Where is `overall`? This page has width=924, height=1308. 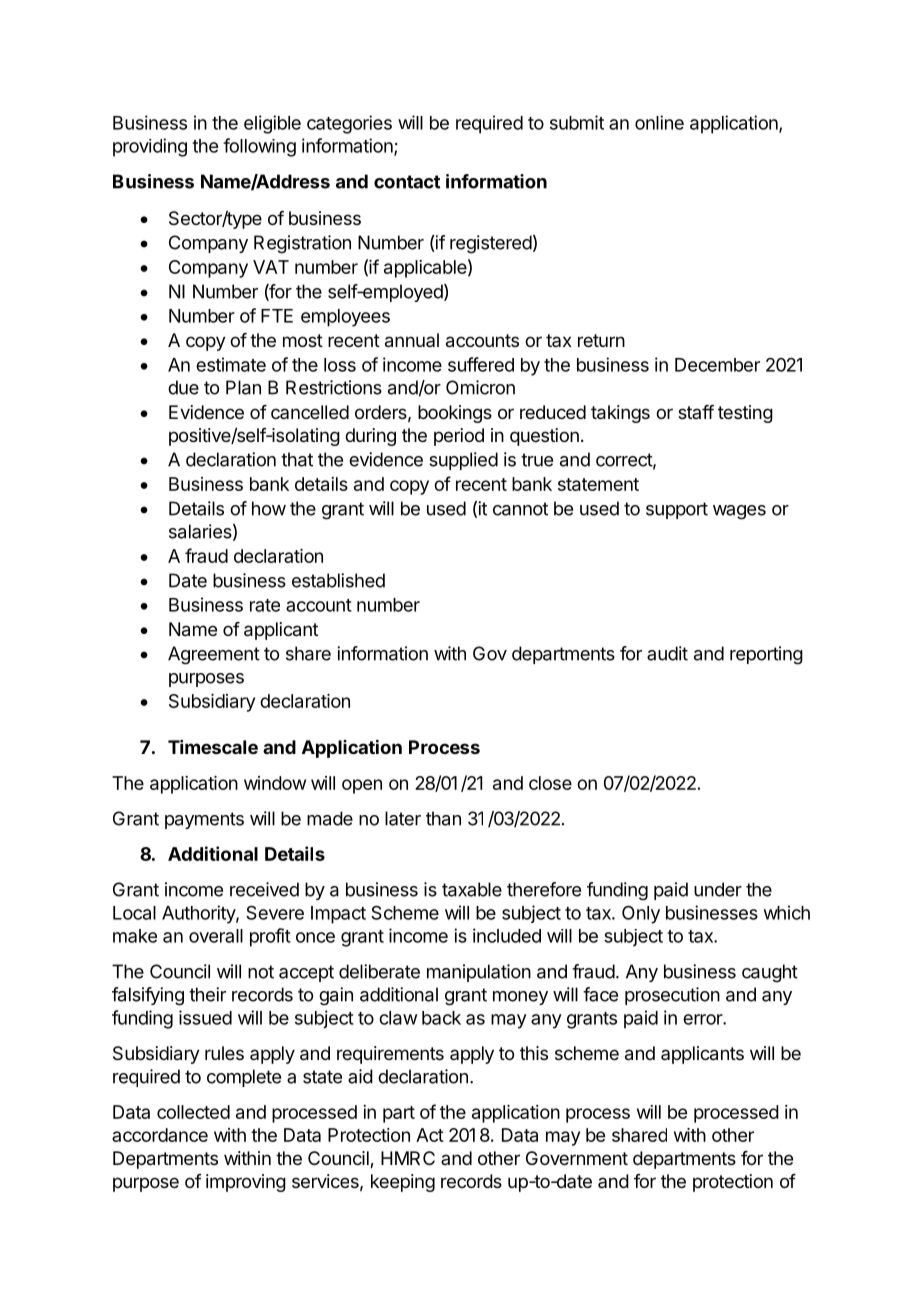
overall is located at coordinates (216, 936).
